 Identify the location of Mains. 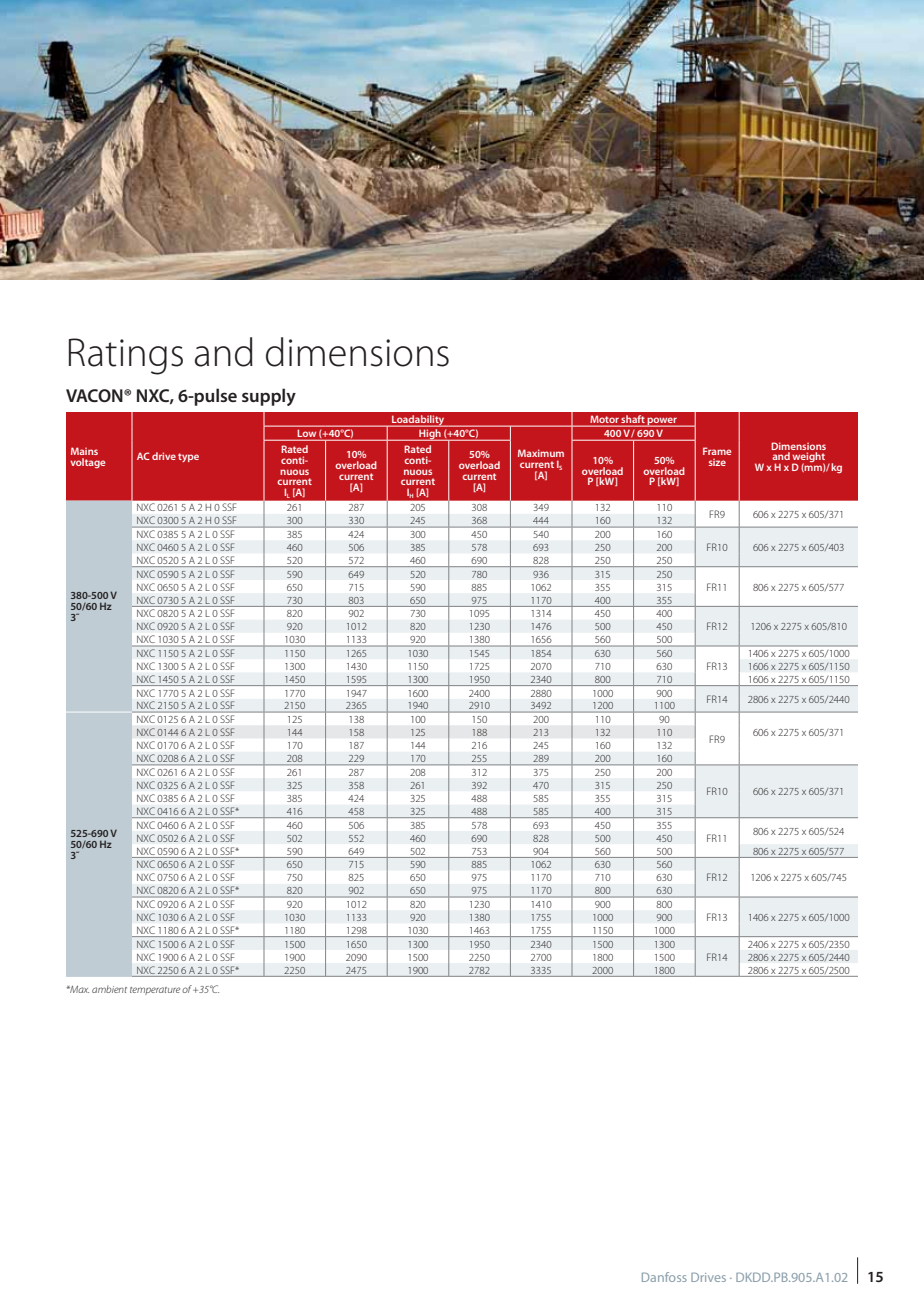
(84, 451).
